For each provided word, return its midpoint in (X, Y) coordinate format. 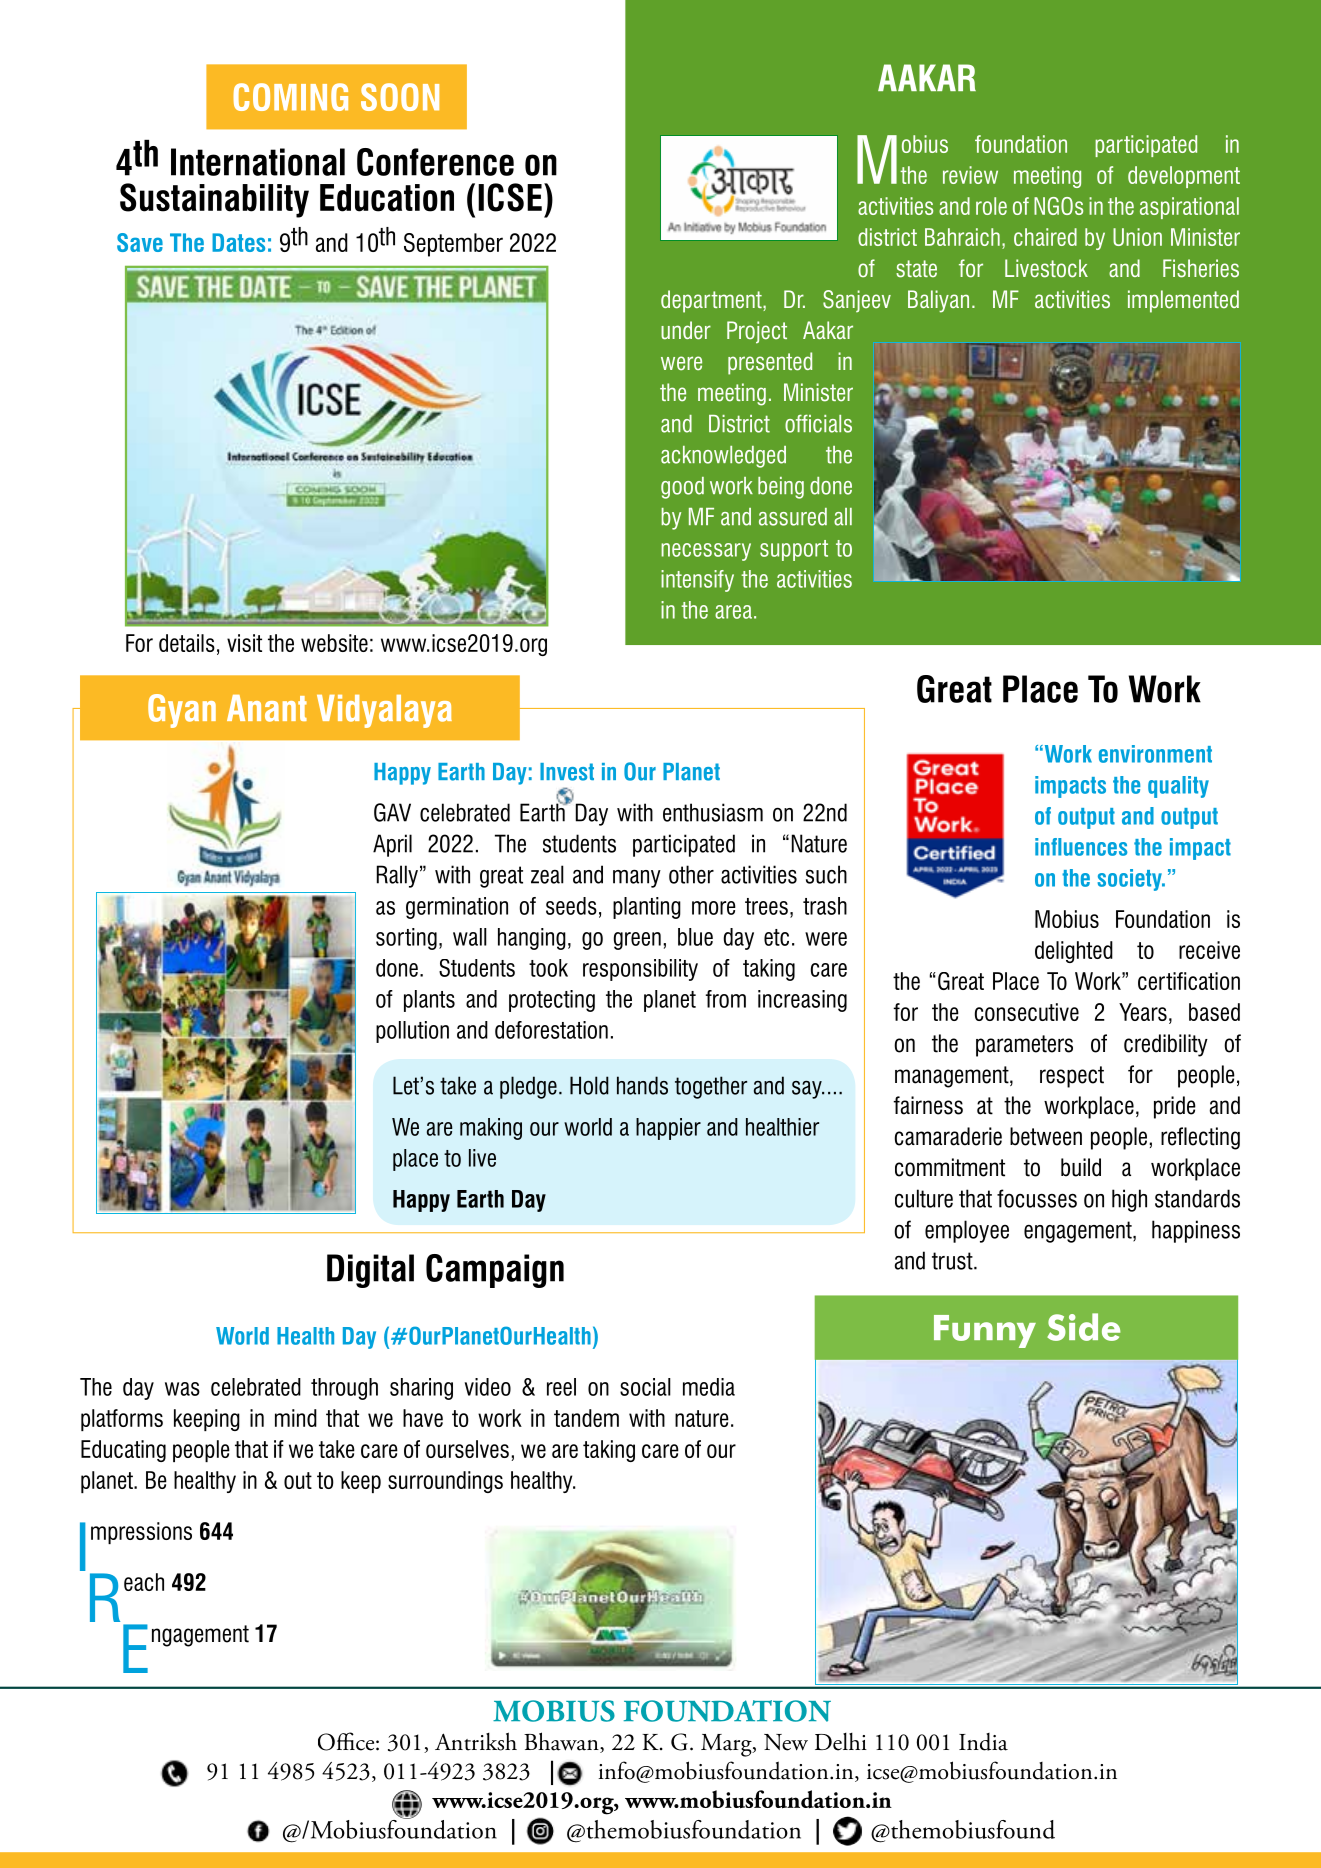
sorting (406, 939)
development (1184, 177)
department (712, 301)
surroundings (445, 1482)
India (983, 1742)
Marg (727, 1745)
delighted (1074, 952)
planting (647, 908)
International (258, 162)
